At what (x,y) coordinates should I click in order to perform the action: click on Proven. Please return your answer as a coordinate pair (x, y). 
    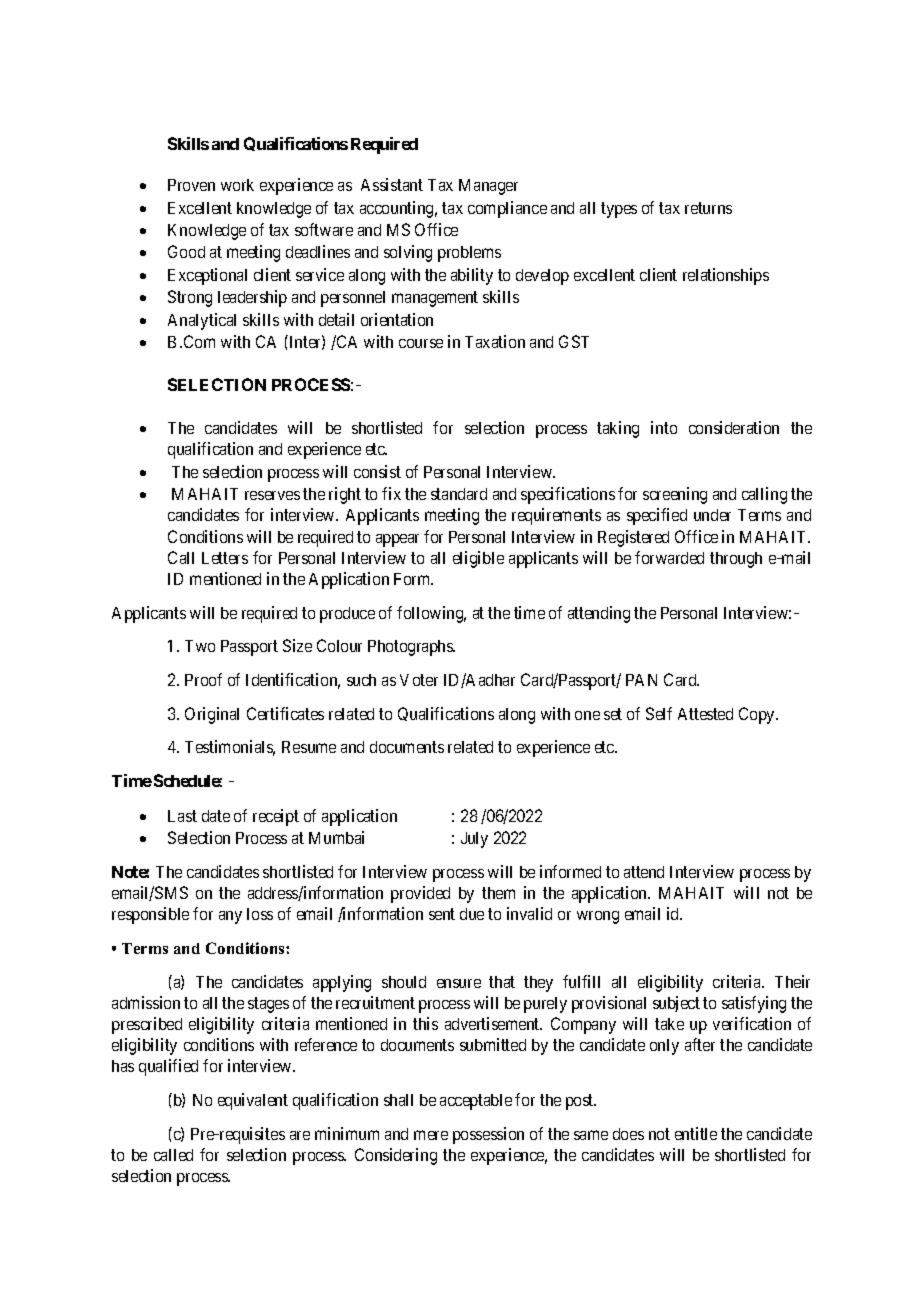
    Looking at the image, I should click on (191, 185).
